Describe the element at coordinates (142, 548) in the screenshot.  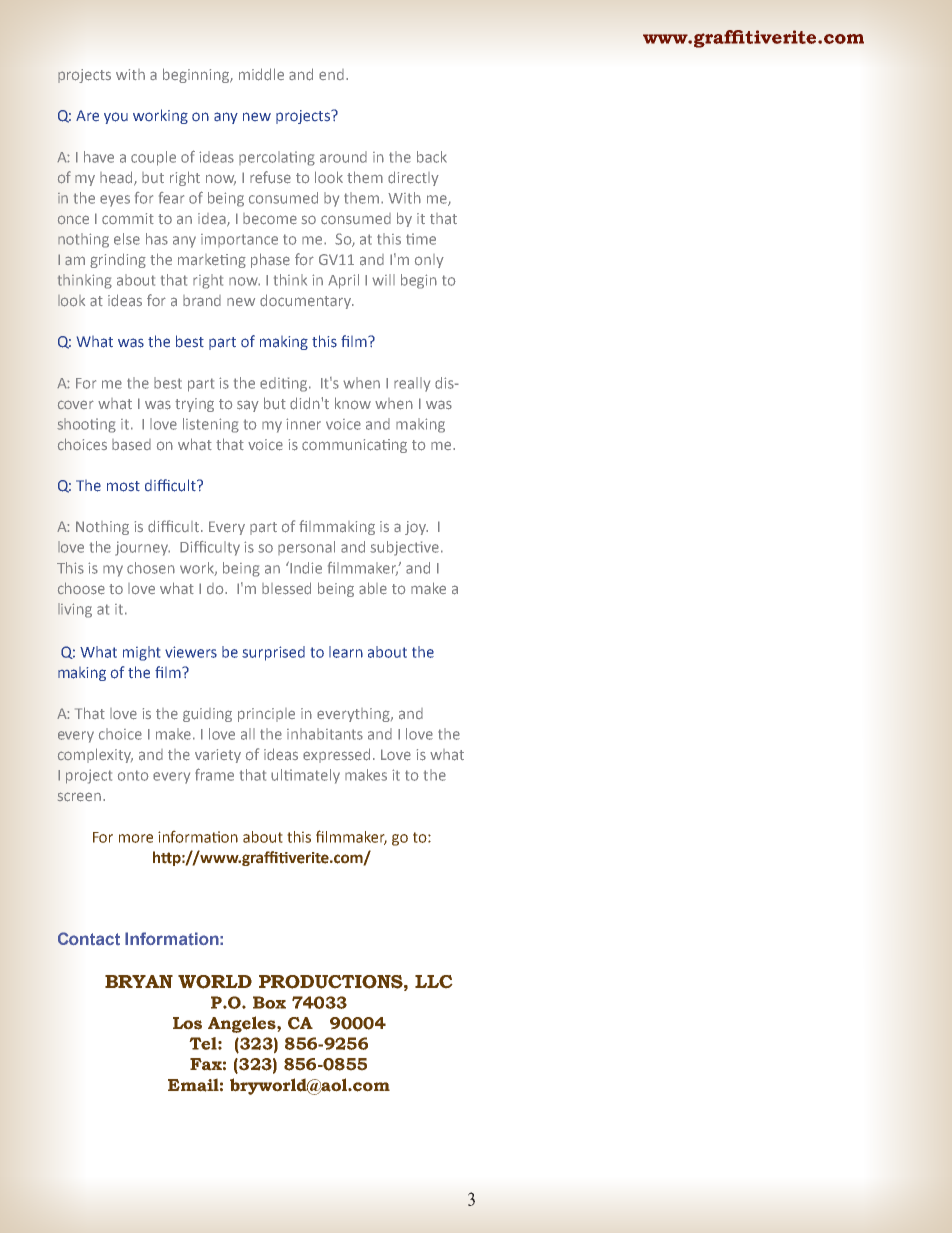
I see `journey` at that location.
